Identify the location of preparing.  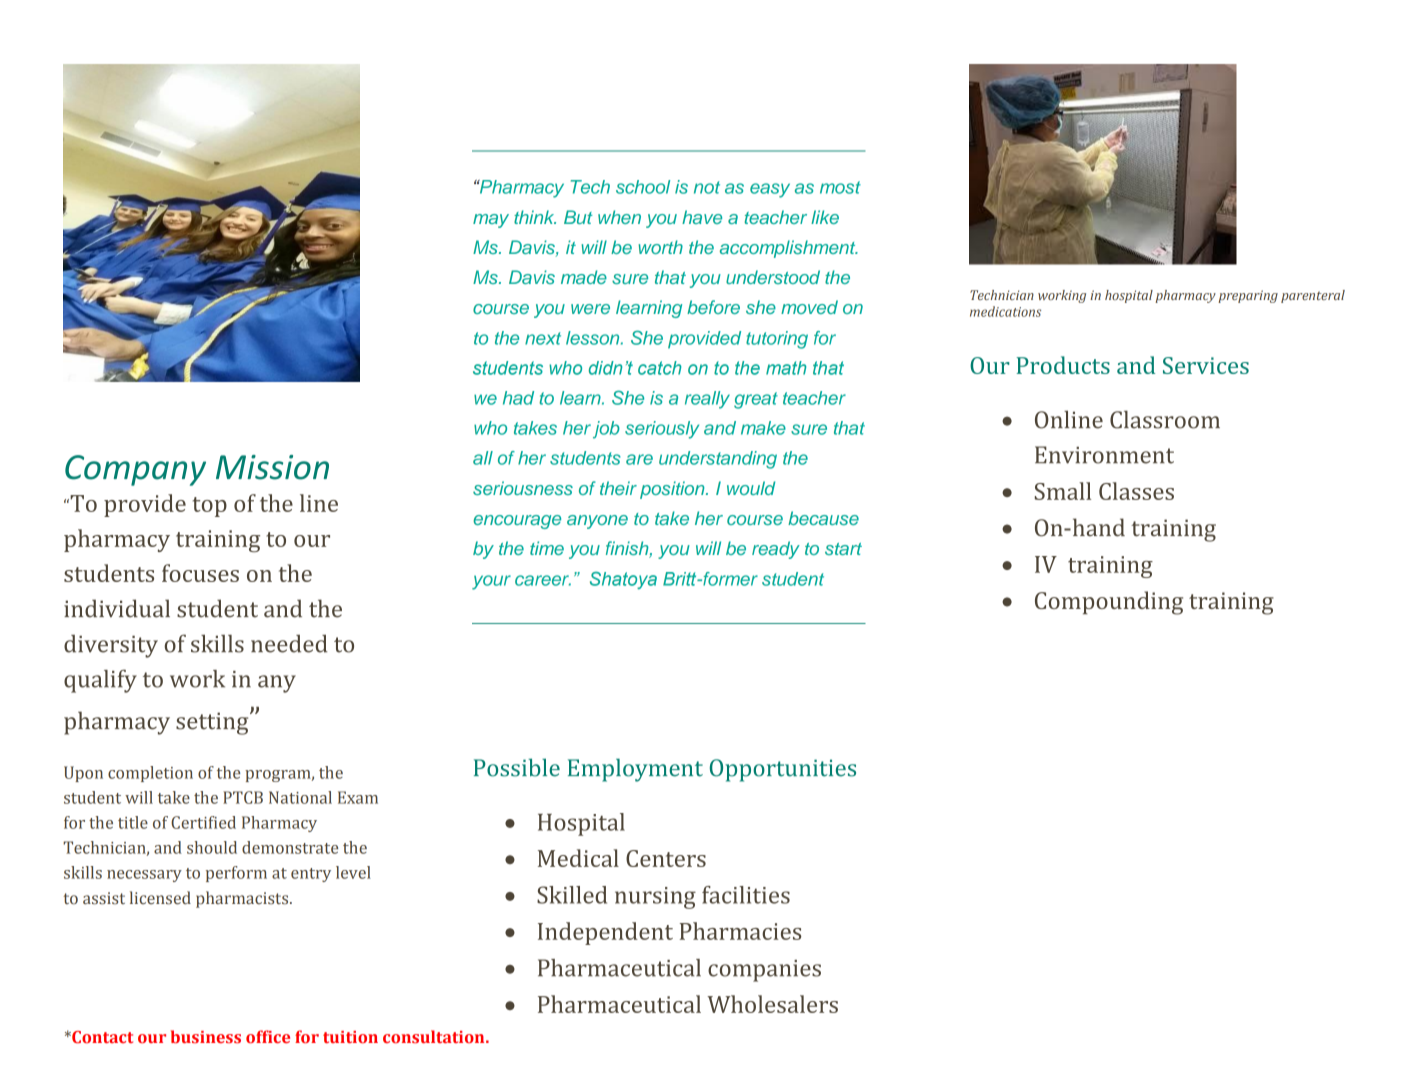
(1248, 296).
